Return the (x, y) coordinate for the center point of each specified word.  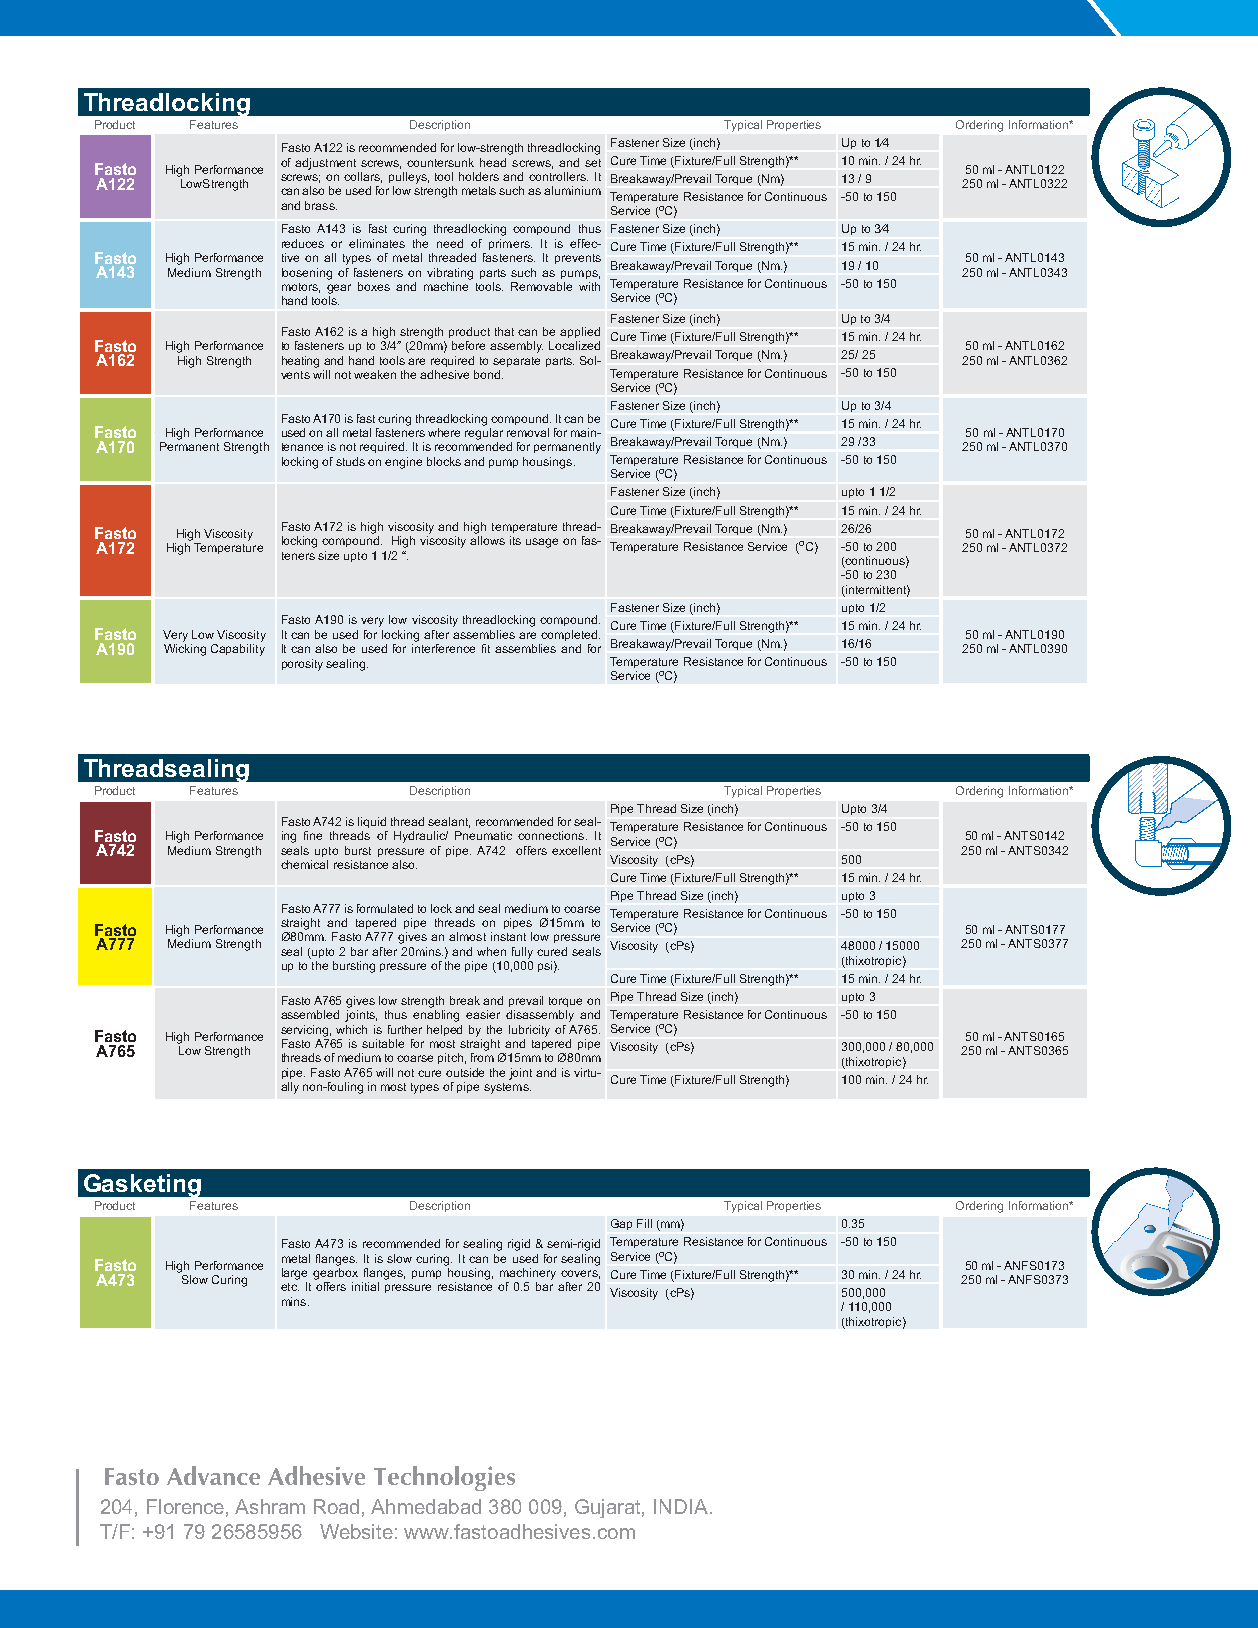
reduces (303, 243)
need (450, 243)
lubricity (529, 1031)
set (593, 163)
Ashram (270, 1506)
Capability (238, 650)
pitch (450, 1058)
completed (569, 635)
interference (443, 648)
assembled (310, 1014)
